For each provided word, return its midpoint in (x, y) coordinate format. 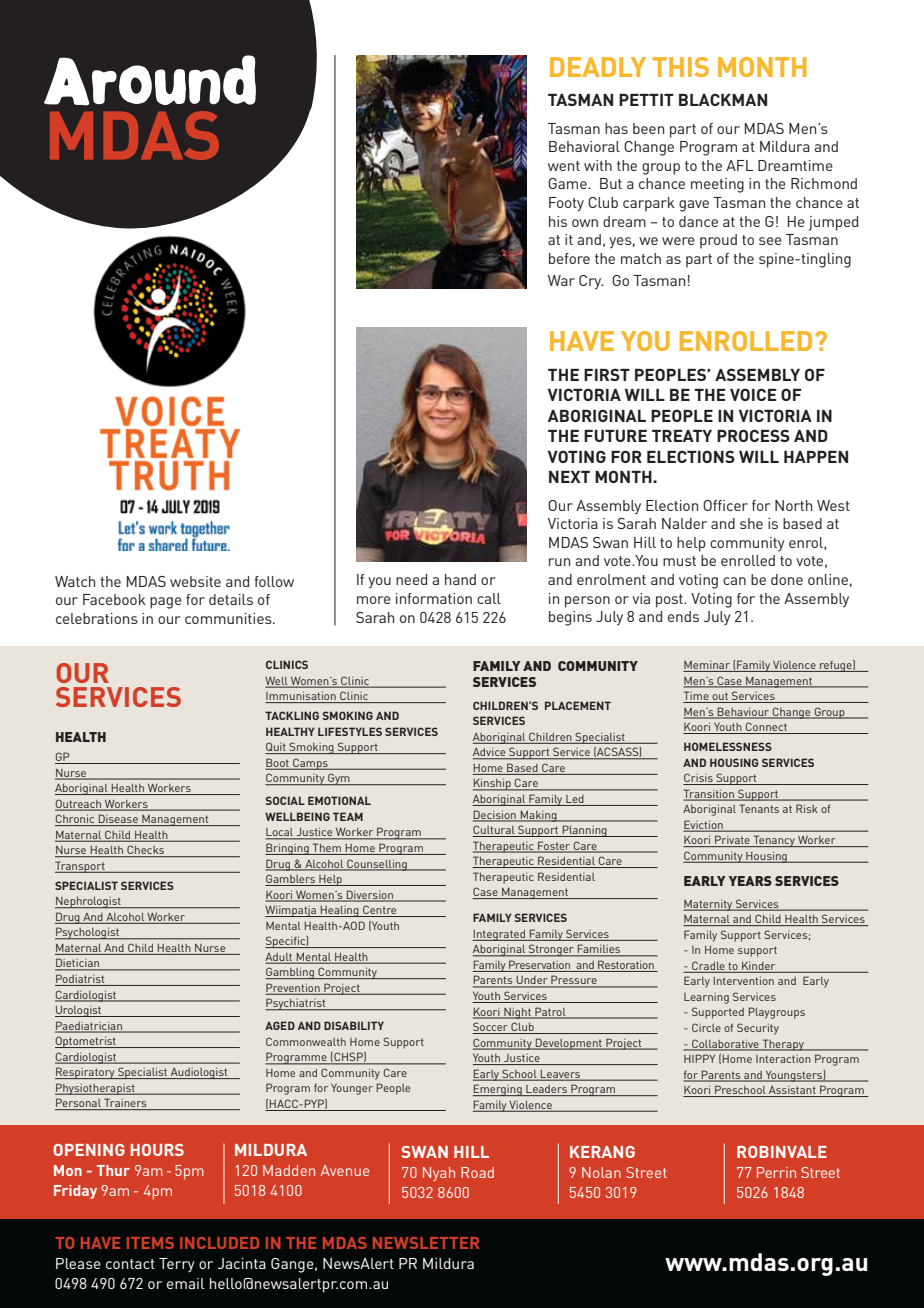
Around (150, 80)
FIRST (607, 374)
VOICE (753, 394)
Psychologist (88, 933)
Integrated (500, 935)
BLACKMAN (723, 99)
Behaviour (743, 712)
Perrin (776, 1172)
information (434, 598)
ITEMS (150, 1243)
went (564, 166)
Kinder (758, 965)
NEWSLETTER (426, 1243)
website (195, 581)
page (166, 603)
